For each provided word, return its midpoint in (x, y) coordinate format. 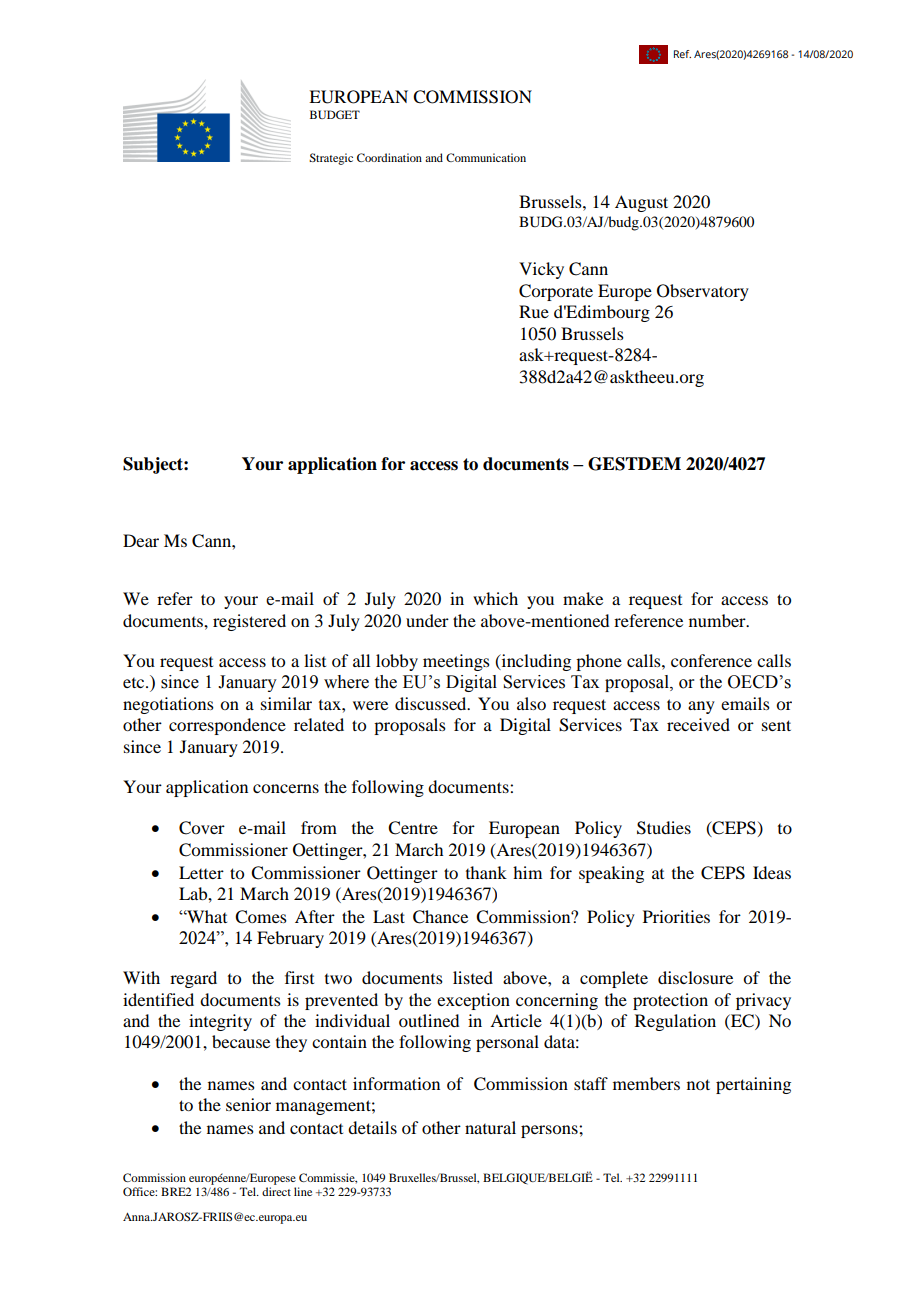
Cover (202, 828)
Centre (413, 828)
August (641, 203)
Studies (664, 828)
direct (276, 1191)
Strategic (331, 159)
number (718, 620)
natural (490, 1127)
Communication (486, 157)
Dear (141, 540)
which (495, 598)
